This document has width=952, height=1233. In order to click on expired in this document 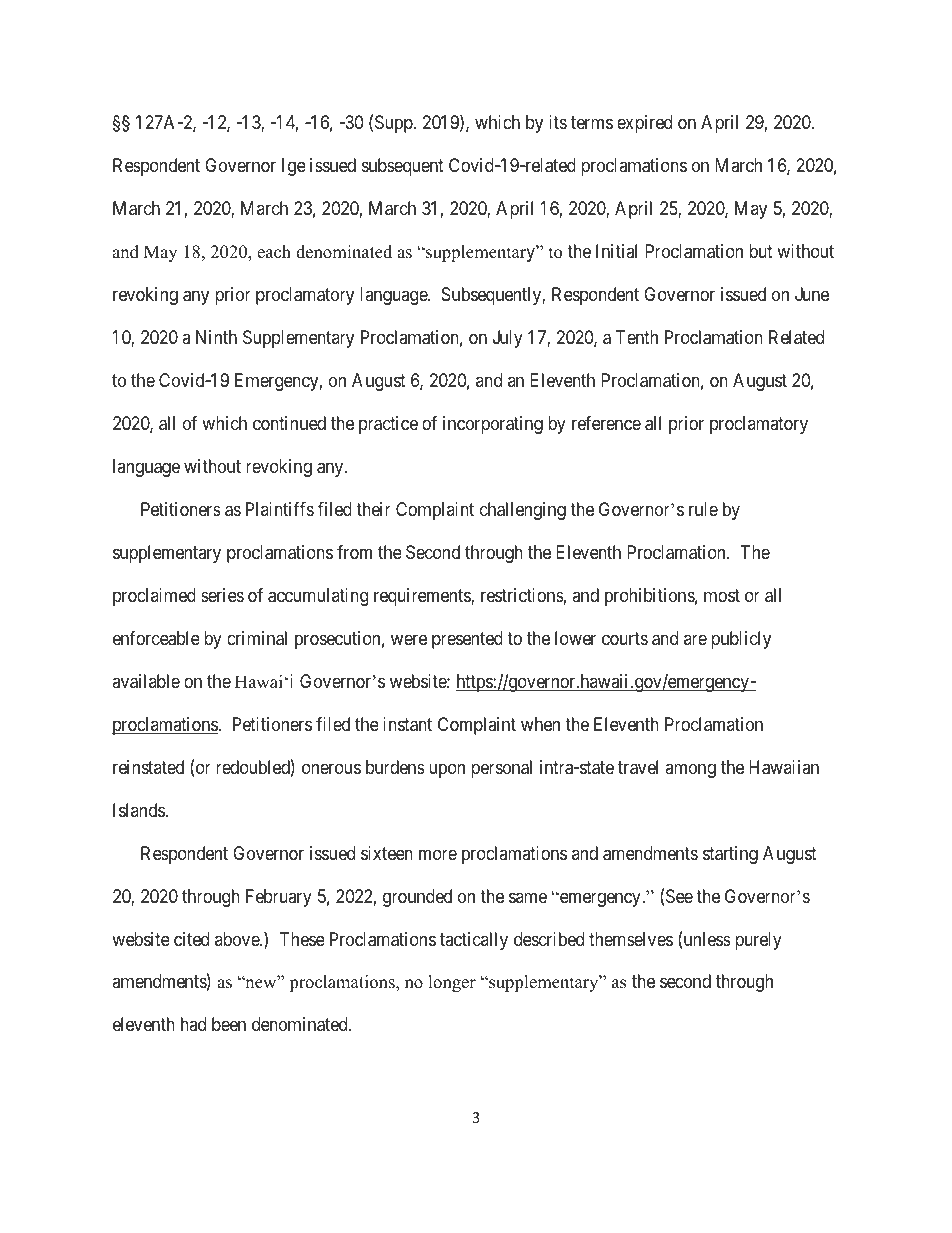, I will do `click(644, 124)`.
